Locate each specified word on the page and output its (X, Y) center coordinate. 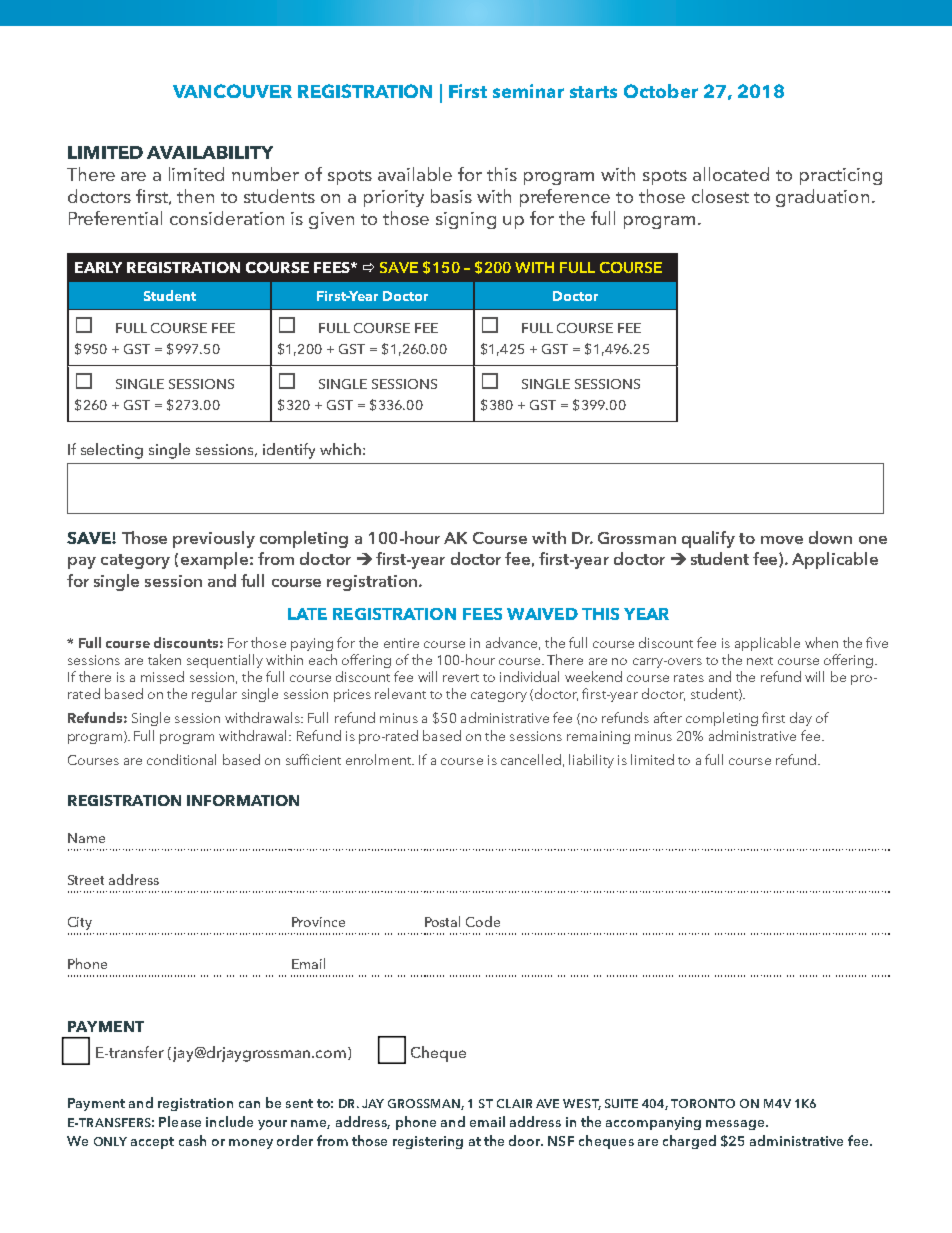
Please (180, 1121)
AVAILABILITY (210, 152)
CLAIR (514, 1103)
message (736, 1125)
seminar (528, 91)
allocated (731, 174)
